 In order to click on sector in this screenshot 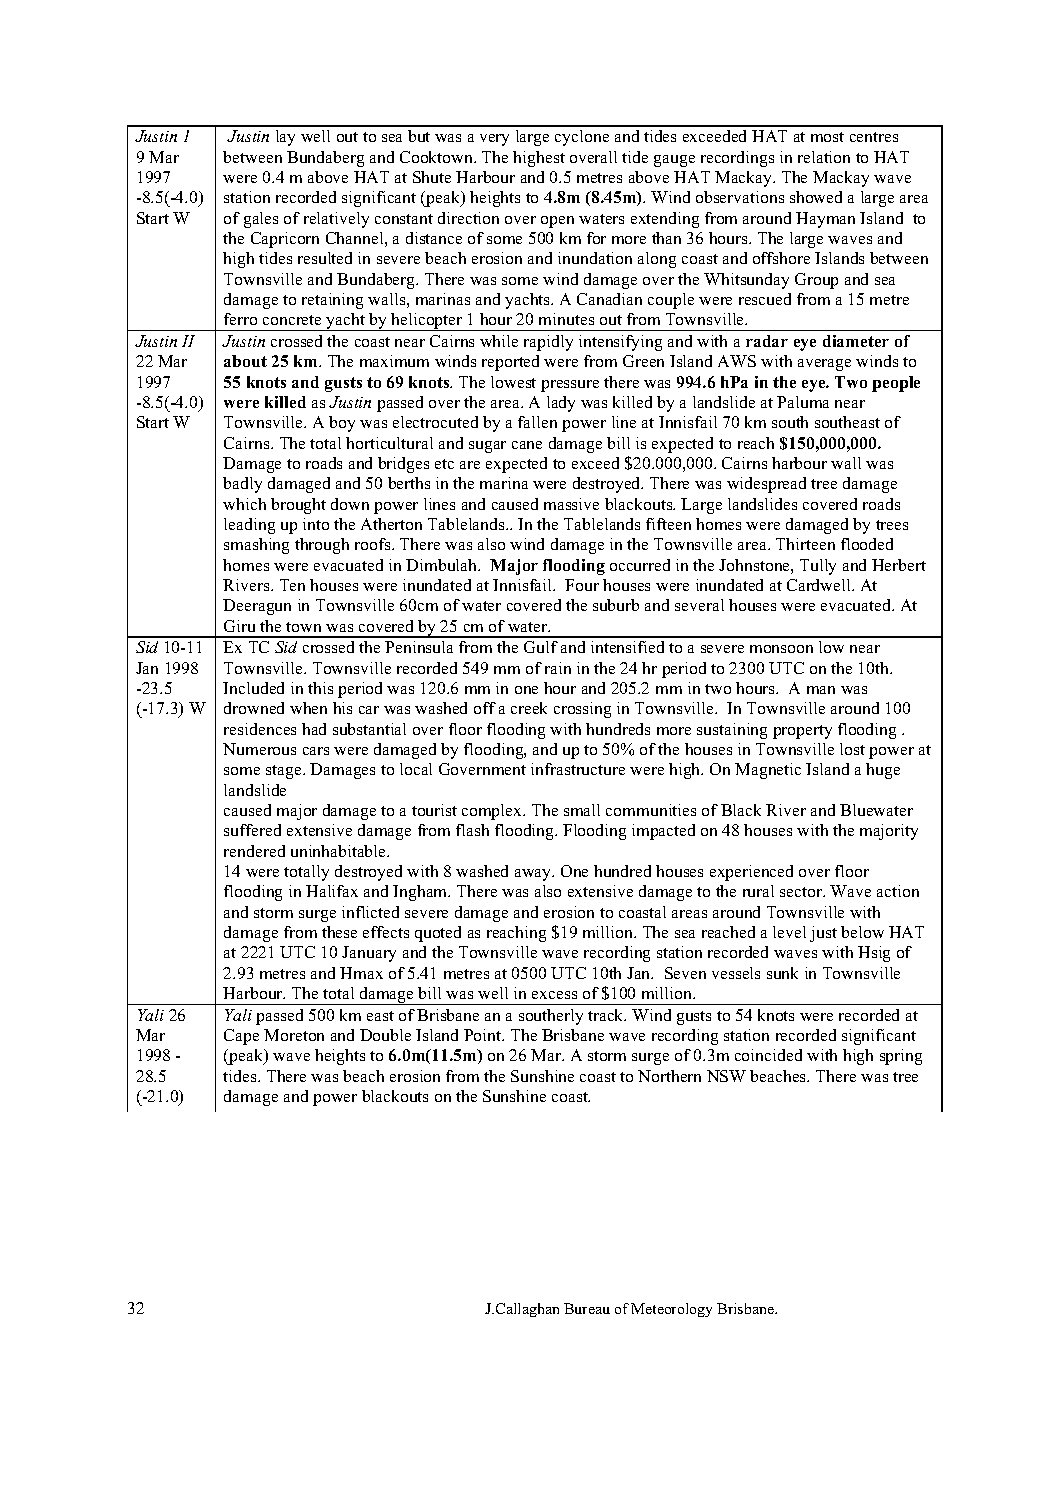, I will do `click(802, 892)`.
